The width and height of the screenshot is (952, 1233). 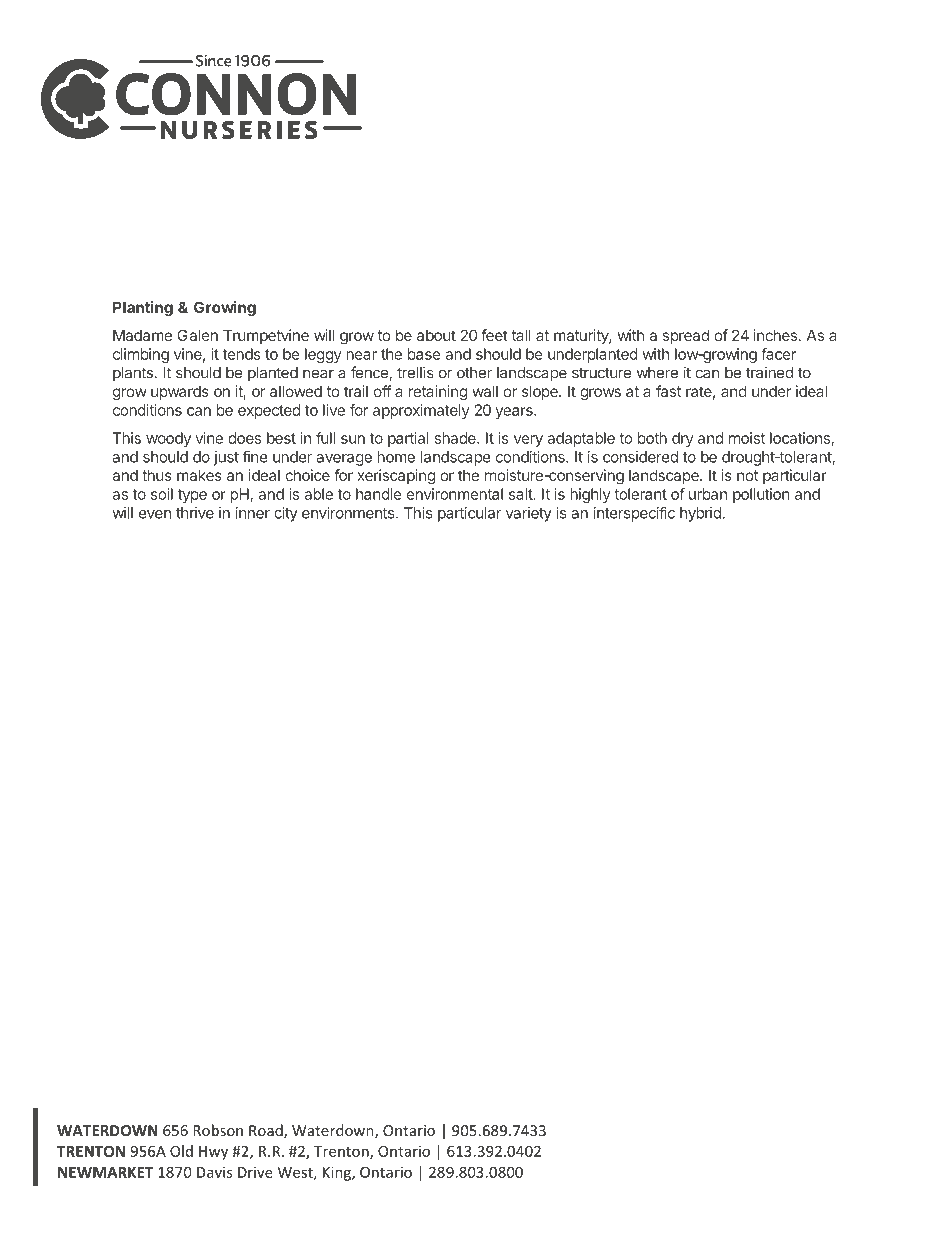 I want to click on Road, so click(x=267, y=1131).
